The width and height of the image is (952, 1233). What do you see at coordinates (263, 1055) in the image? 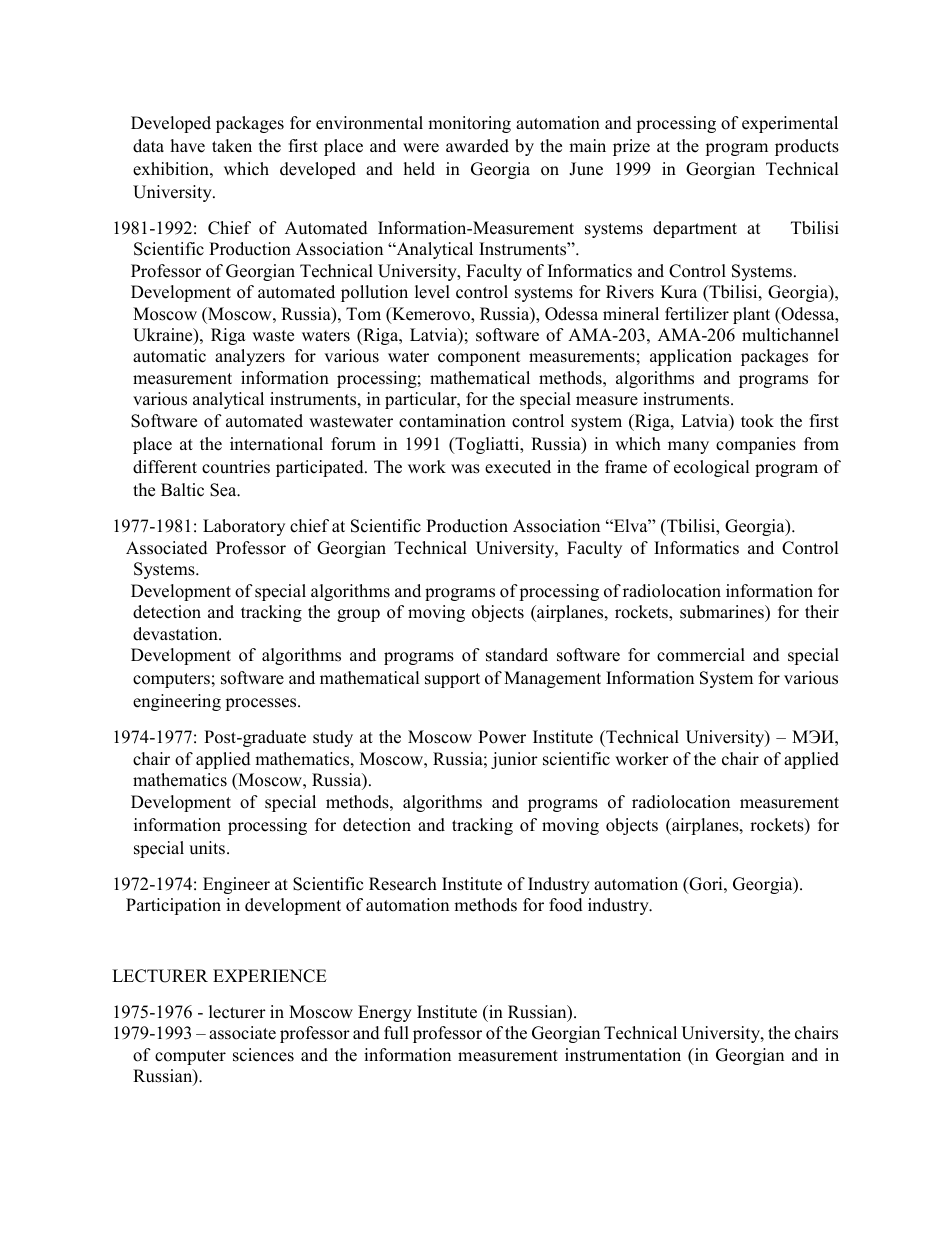
I see `sciences` at bounding box center [263, 1055].
